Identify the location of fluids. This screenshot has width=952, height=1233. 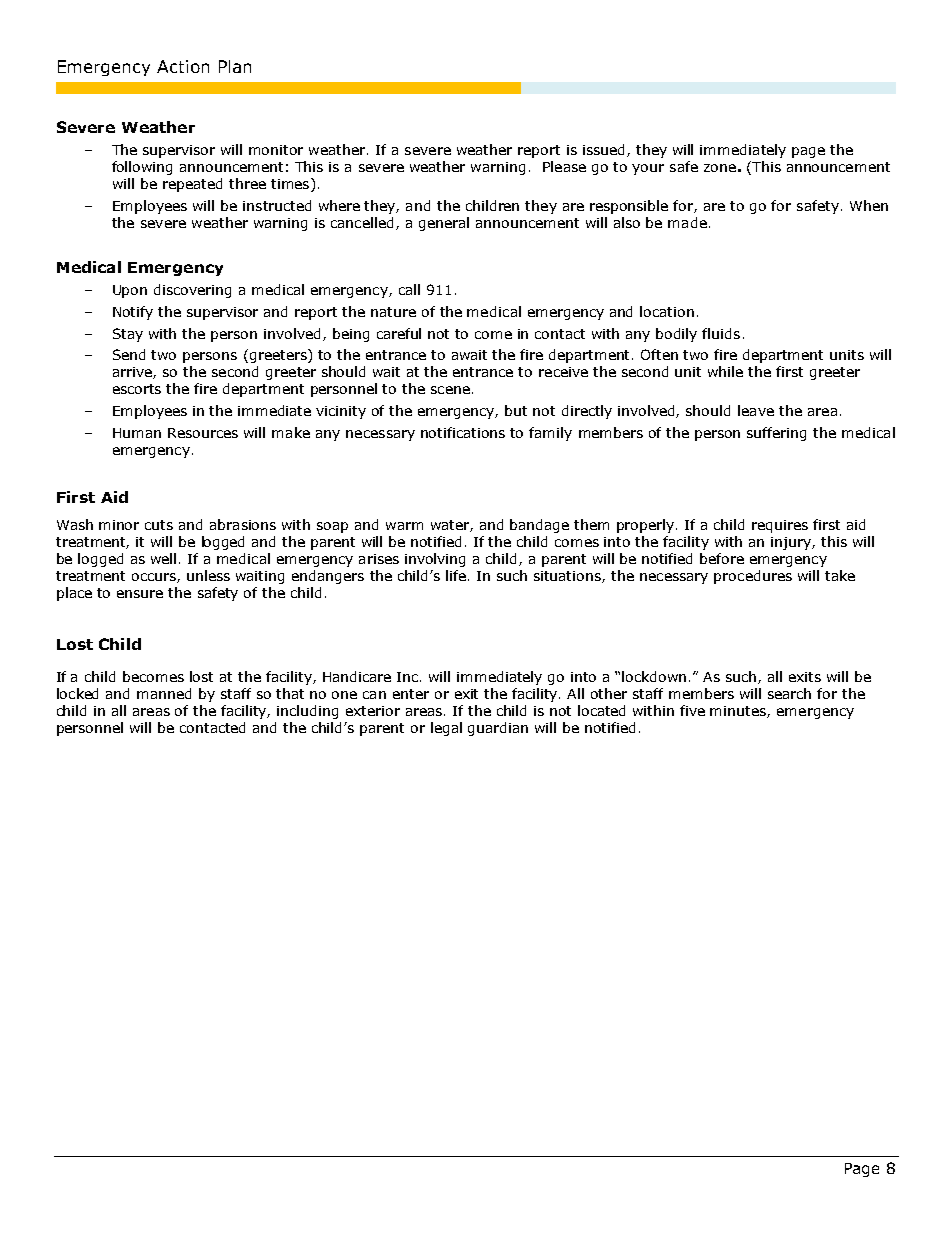
(721, 333).
